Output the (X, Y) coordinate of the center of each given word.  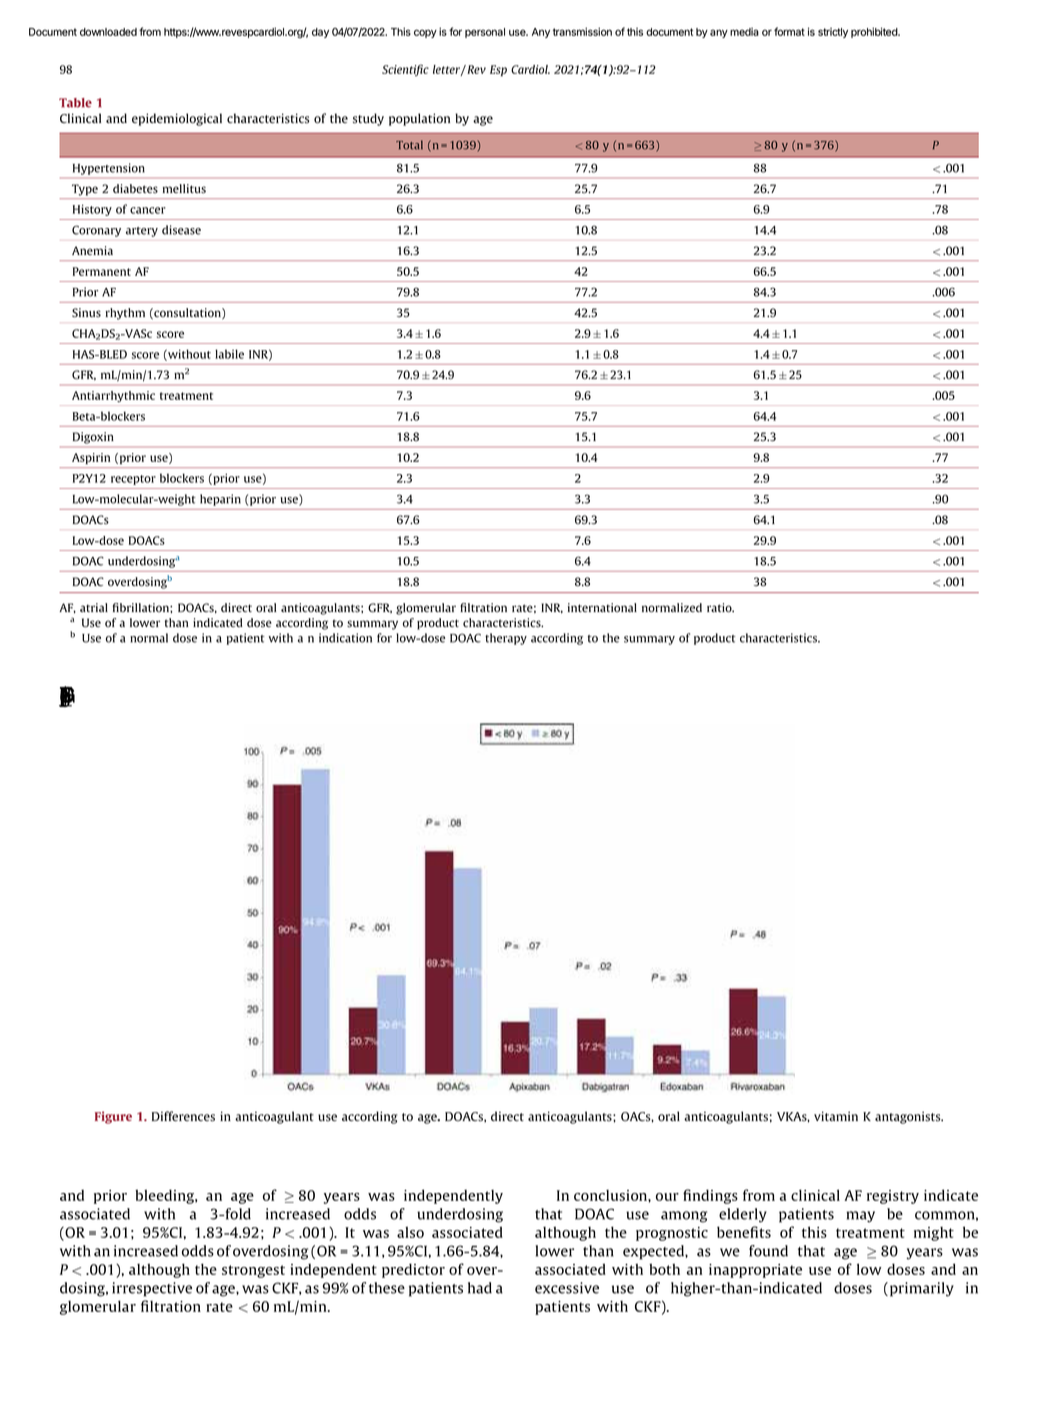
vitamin (836, 1116)
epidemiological (177, 119)
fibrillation (142, 607)
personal (485, 33)
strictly (833, 33)
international (602, 607)
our (667, 1197)
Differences (183, 1116)
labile (229, 354)
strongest (253, 1271)
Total (409, 145)
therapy (506, 639)
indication (345, 638)
